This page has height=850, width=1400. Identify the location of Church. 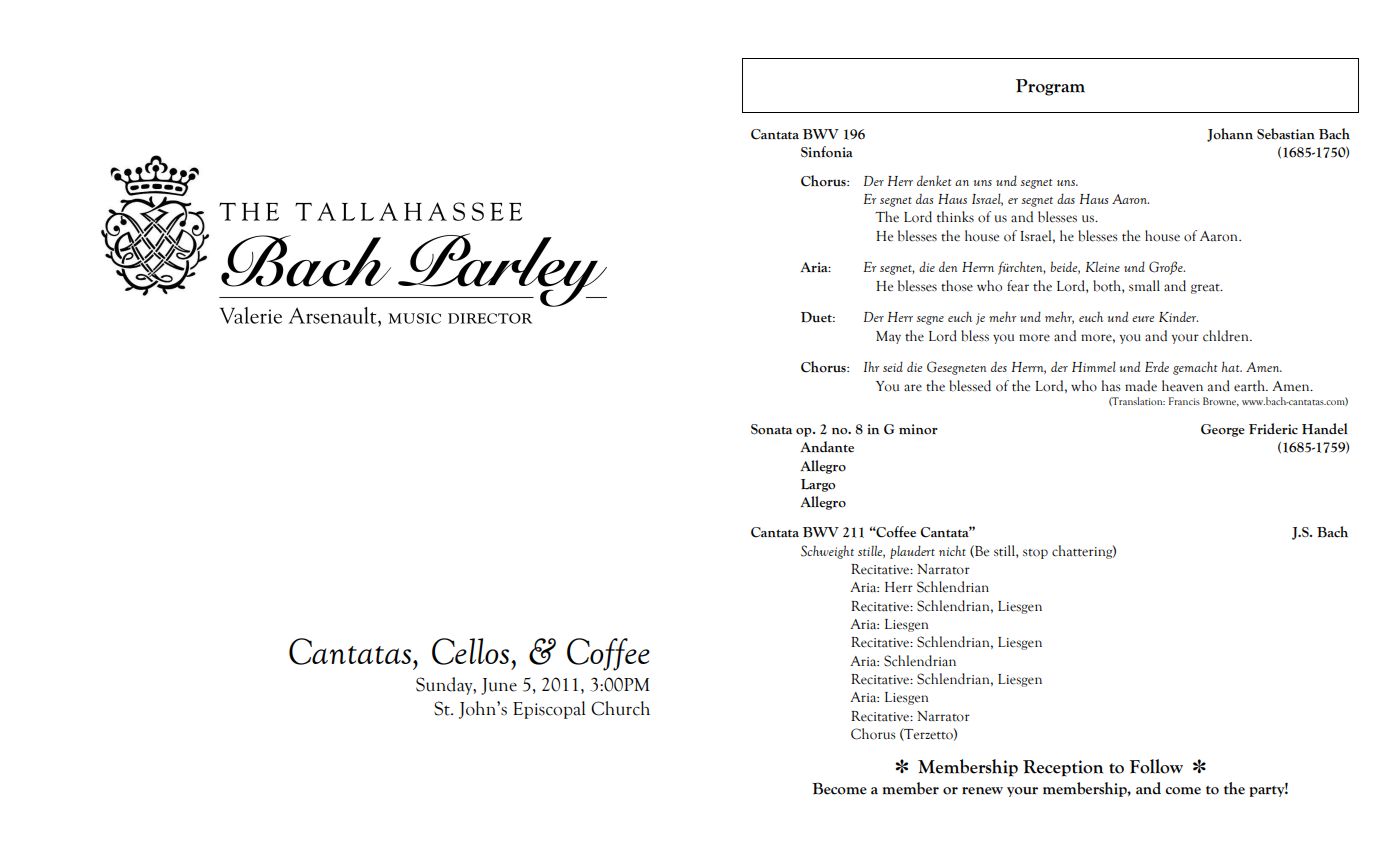
(620, 708).
